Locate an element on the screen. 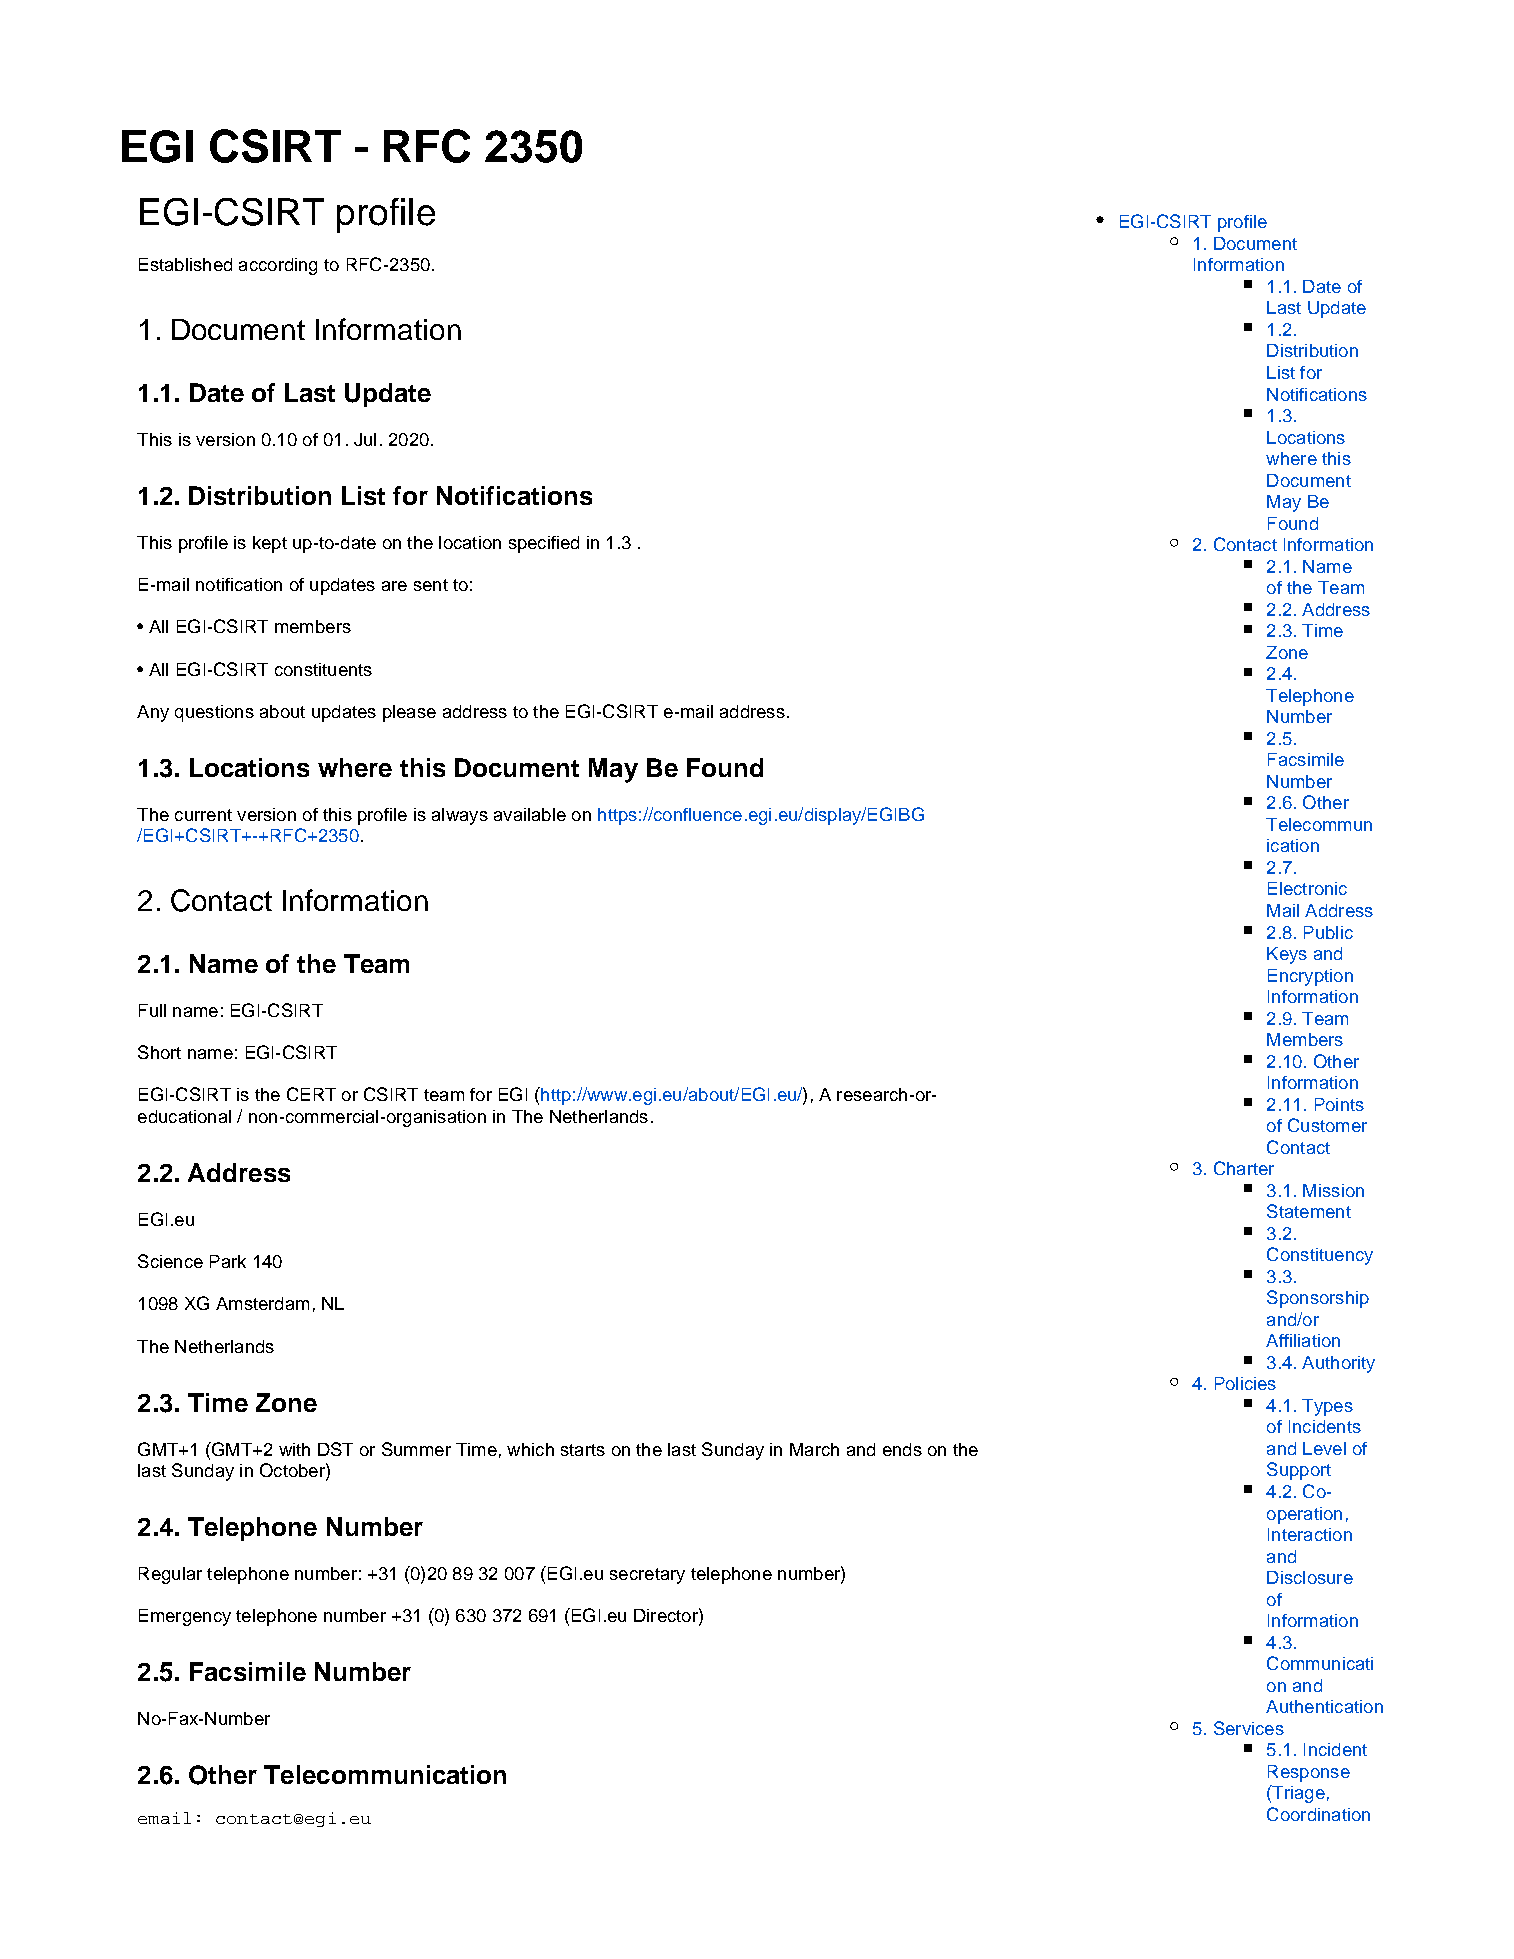 This screenshot has width=1514, height=1959. according is located at coordinates (278, 266).
